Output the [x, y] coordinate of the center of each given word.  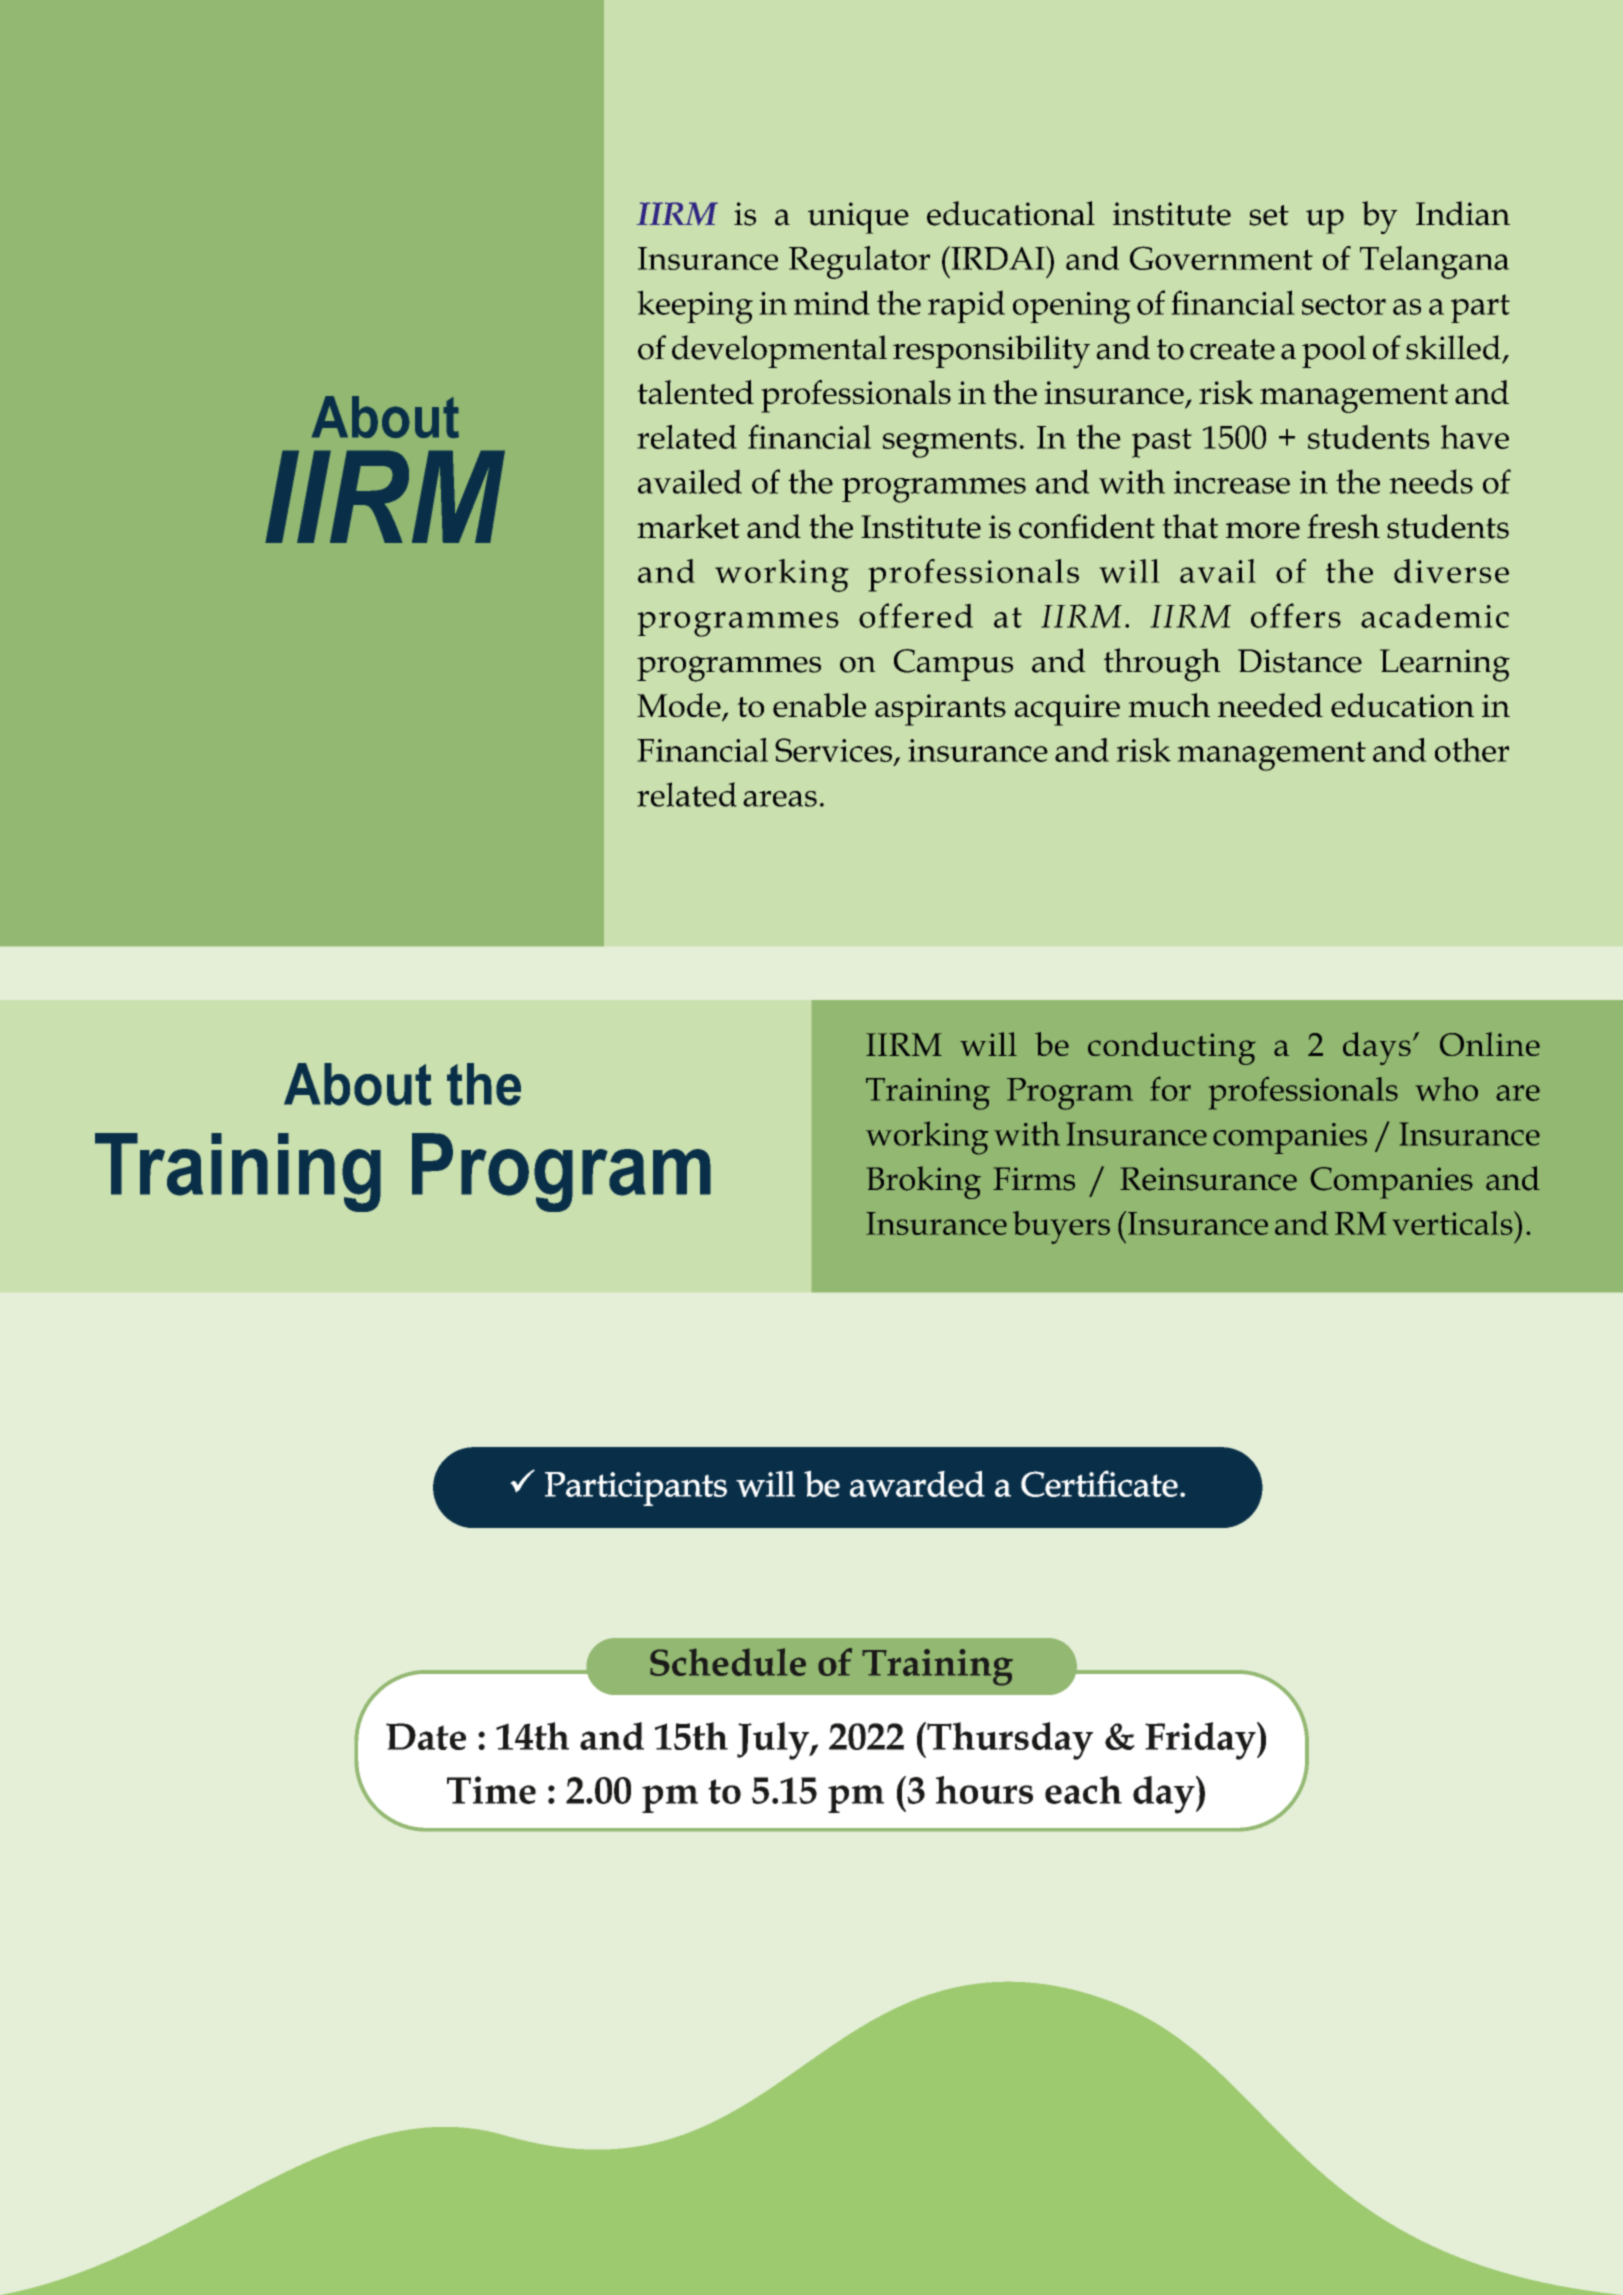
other [1472, 750]
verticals [1454, 1223]
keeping [695, 307]
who [1447, 1089]
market [688, 526]
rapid [966, 306]
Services [833, 750]
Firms [1034, 1179]
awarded [917, 1484]
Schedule [728, 1662]
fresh [1343, 526]
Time [491, 1790]
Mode [680, 706]
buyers [1061, 1227]
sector [1344, 304]
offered [916, 615]
